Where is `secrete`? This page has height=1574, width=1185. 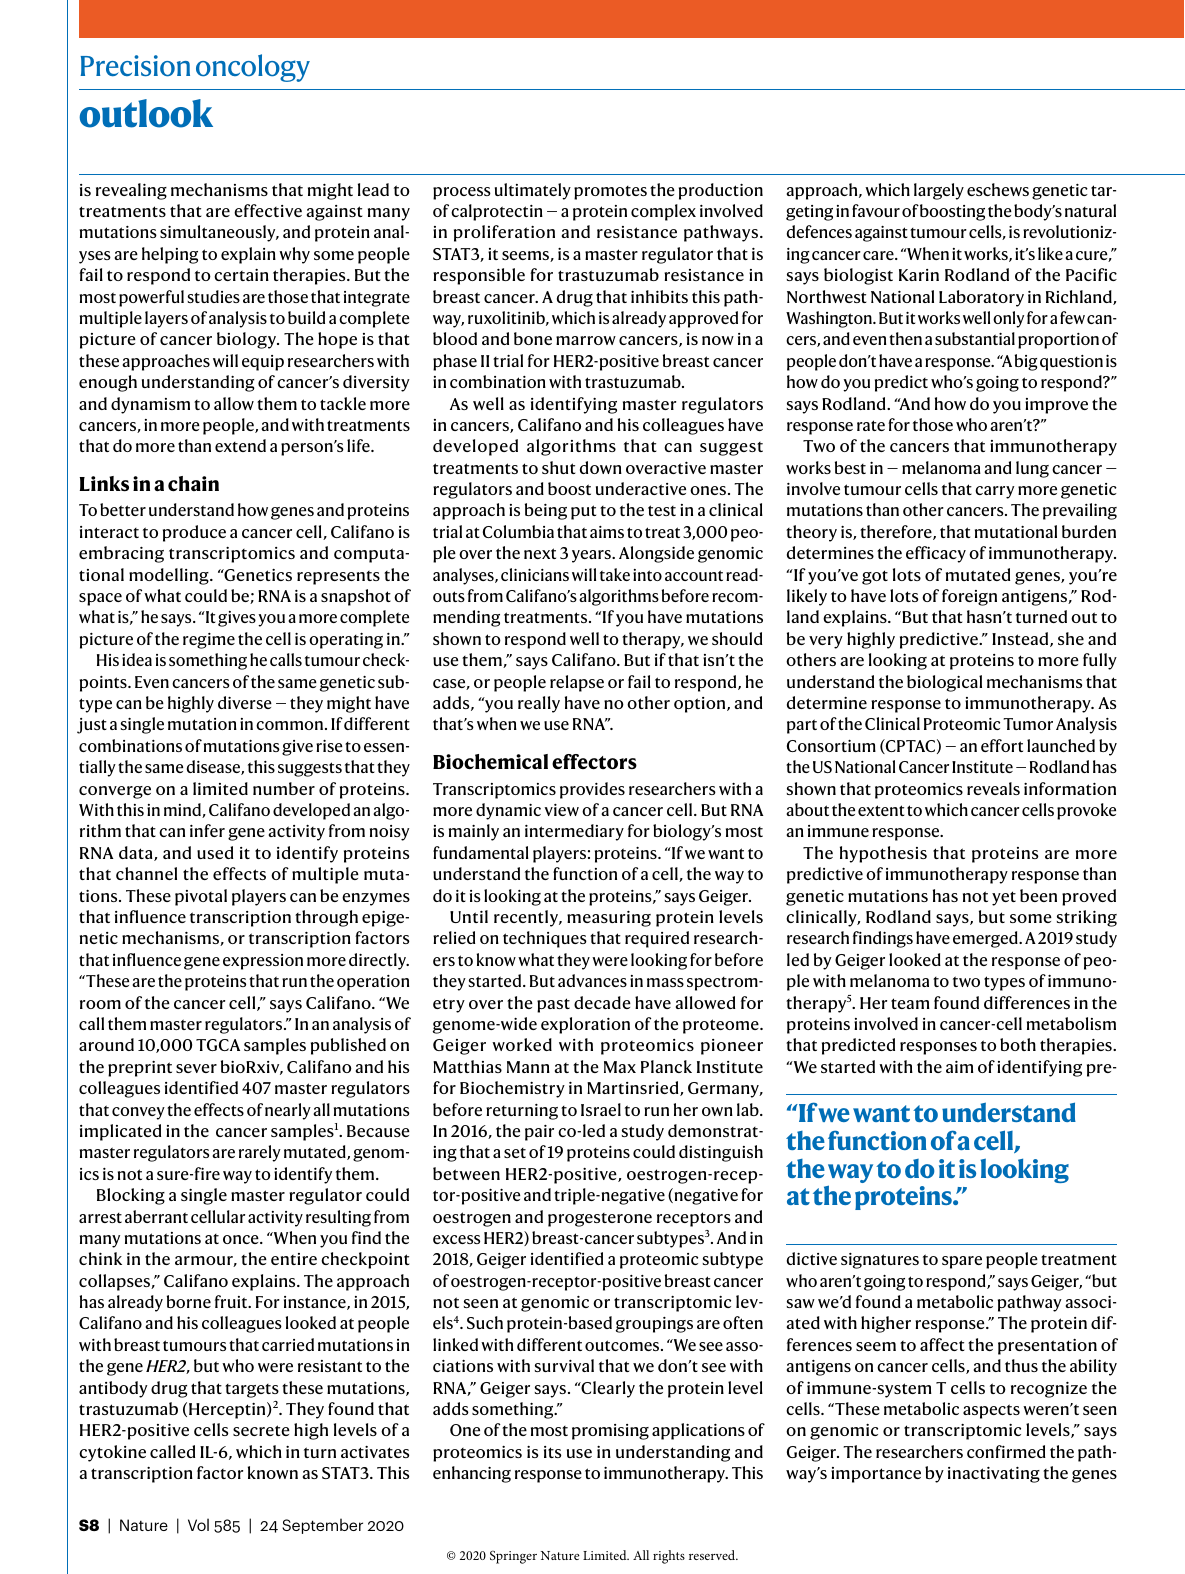 secrete is located at coordinates (261, 1430).
